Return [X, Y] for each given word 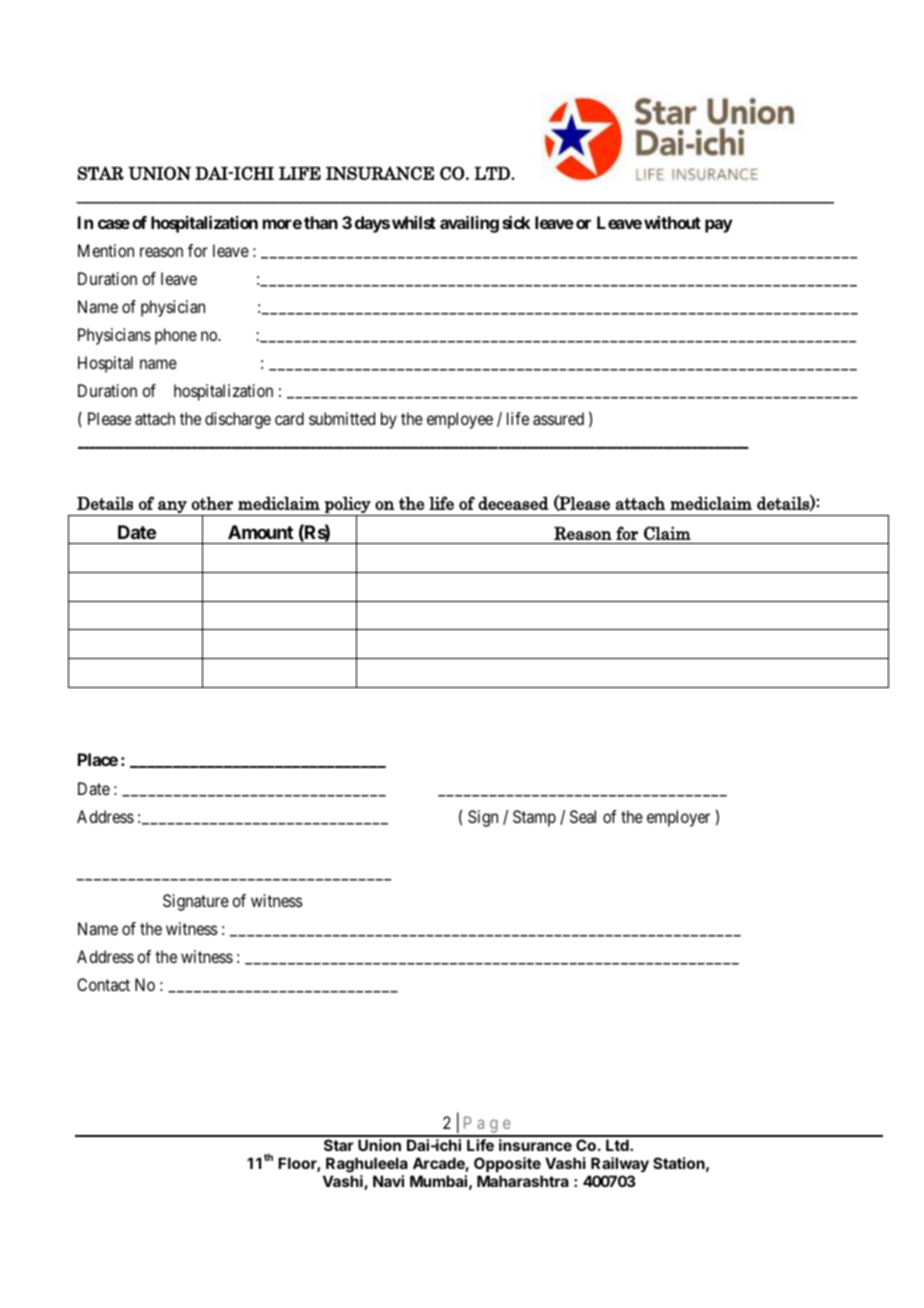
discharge [238, 420]
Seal [583, 816]
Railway [620, 1164]
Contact [103, 984]
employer [678, 818]
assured [558, 418]
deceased [513, 503]
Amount [260, 532]
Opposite [507, 1164]
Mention [106, 250]
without [672, 222]
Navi [388, 1181]
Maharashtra [523, 1181]
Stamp [534, 818]
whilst [414, 222]
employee [460, 420]
